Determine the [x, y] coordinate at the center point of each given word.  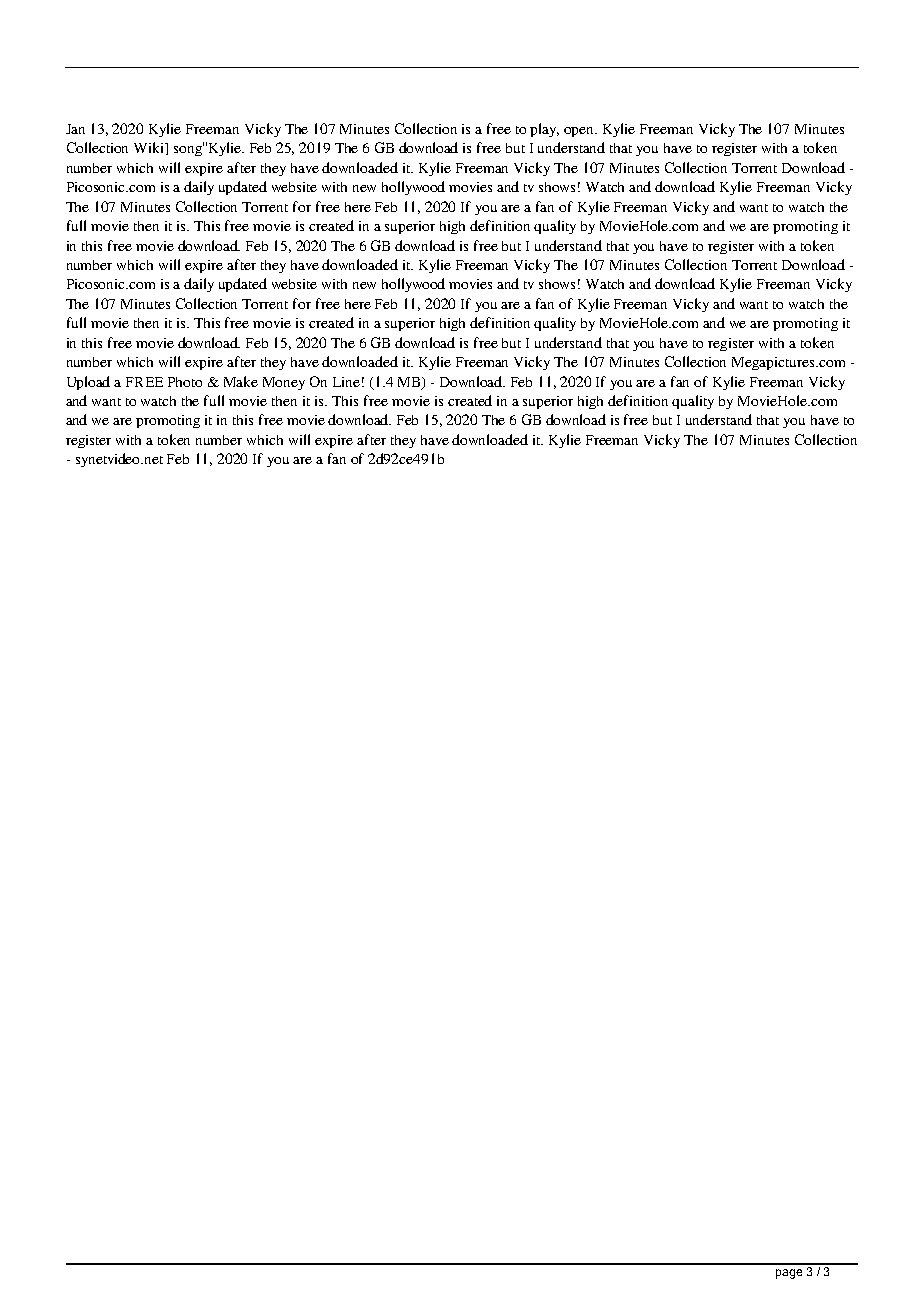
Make [241, 381]
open [580, 132]
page [789, 1274]
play [544, 130]
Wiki [150, 148]
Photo [185, 382]
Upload [88, 383]
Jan [75, 129]
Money [284, 383]
